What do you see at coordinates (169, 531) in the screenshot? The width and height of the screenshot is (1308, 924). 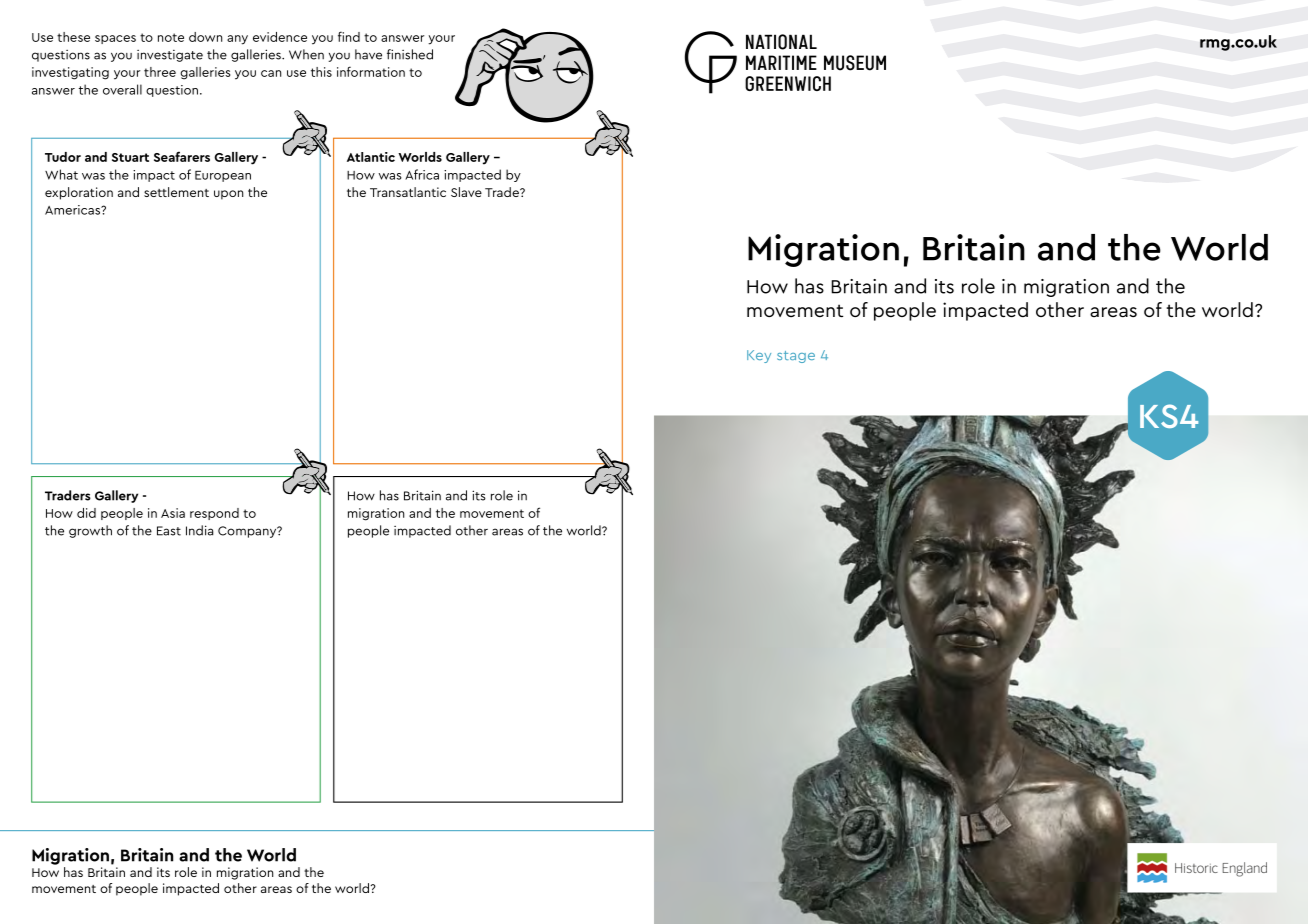 I see `East` at bounding box center [169, 531].
